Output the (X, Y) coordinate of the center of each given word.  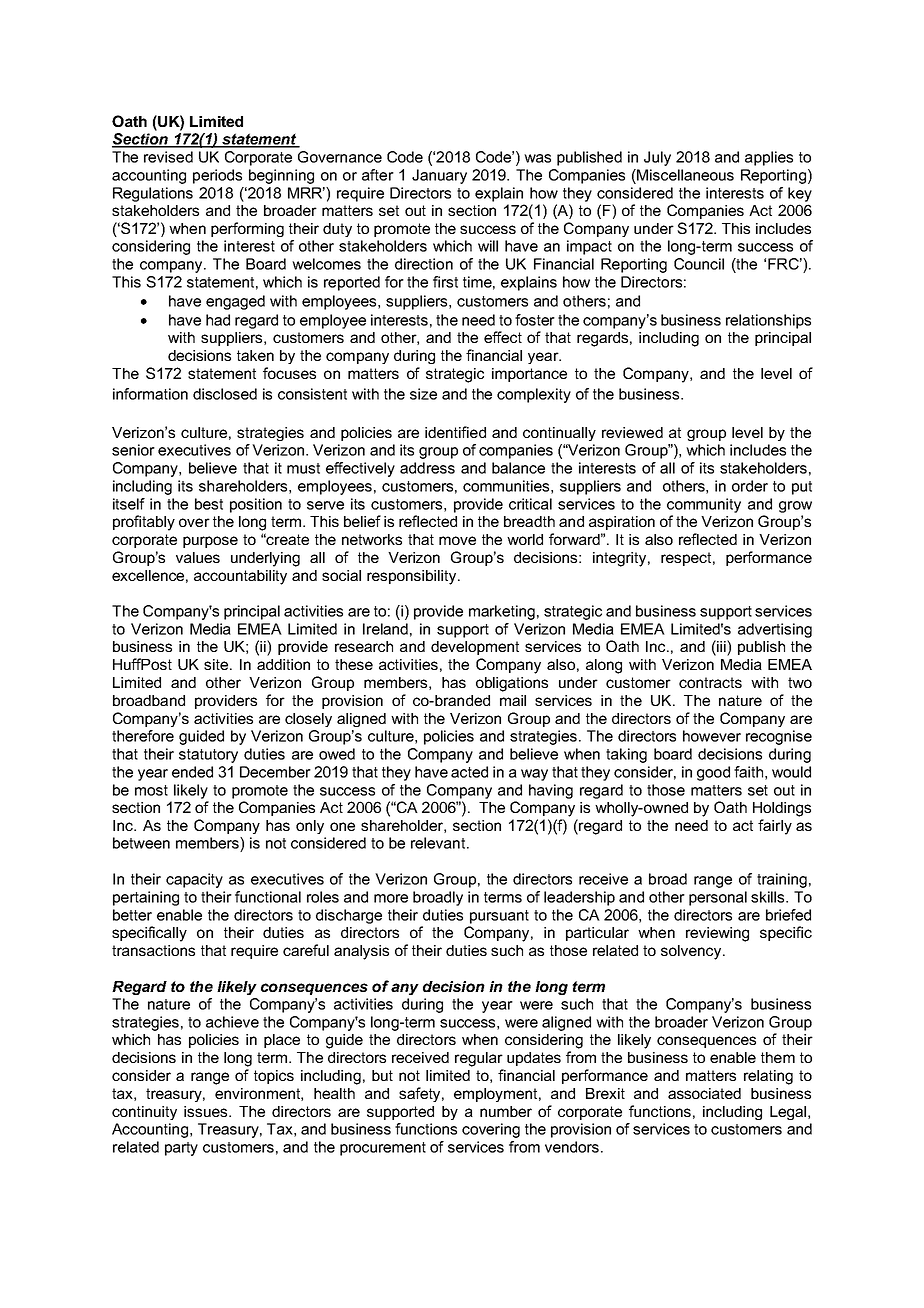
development (475, 648)
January (439, 176)
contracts (710, 682)
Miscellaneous (684, 175)
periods (217, 176)
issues (207, 1111)
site (217, 664)
